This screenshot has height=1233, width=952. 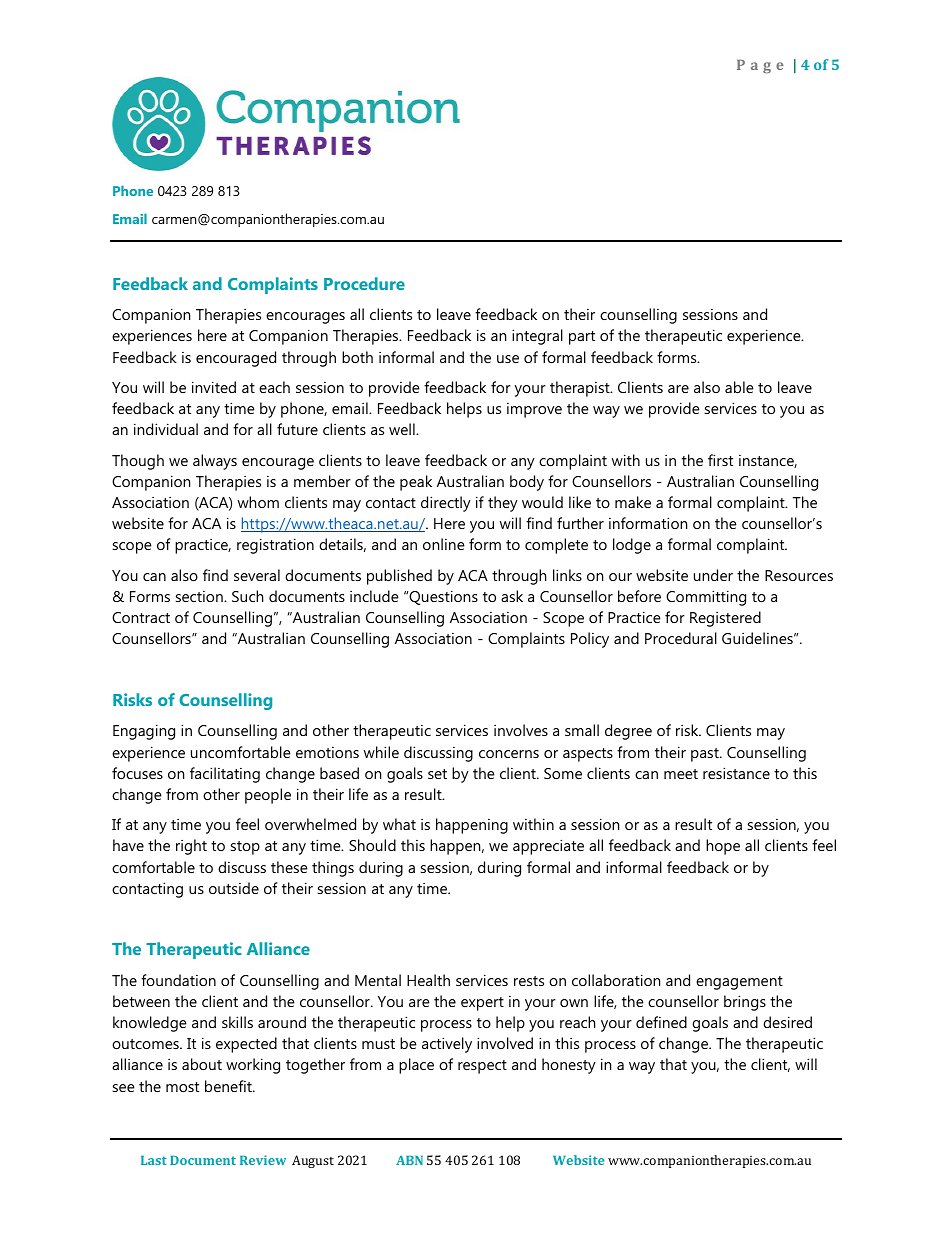 What do you see at coordinates (214, 387) in the screenshot?
I see `invited` at bounding box center [214, 387].
